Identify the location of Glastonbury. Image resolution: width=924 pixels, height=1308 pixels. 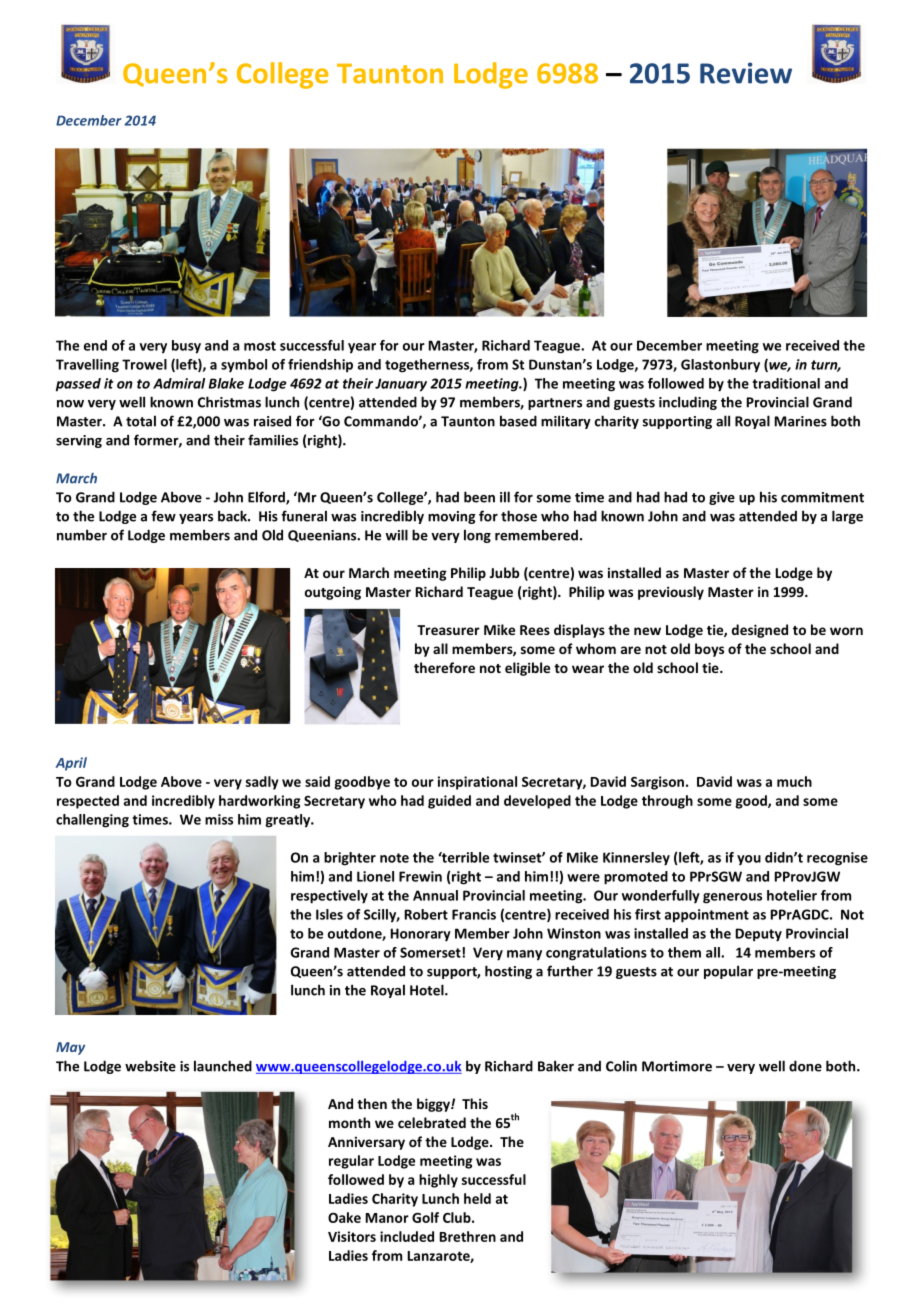
(720, 366).
